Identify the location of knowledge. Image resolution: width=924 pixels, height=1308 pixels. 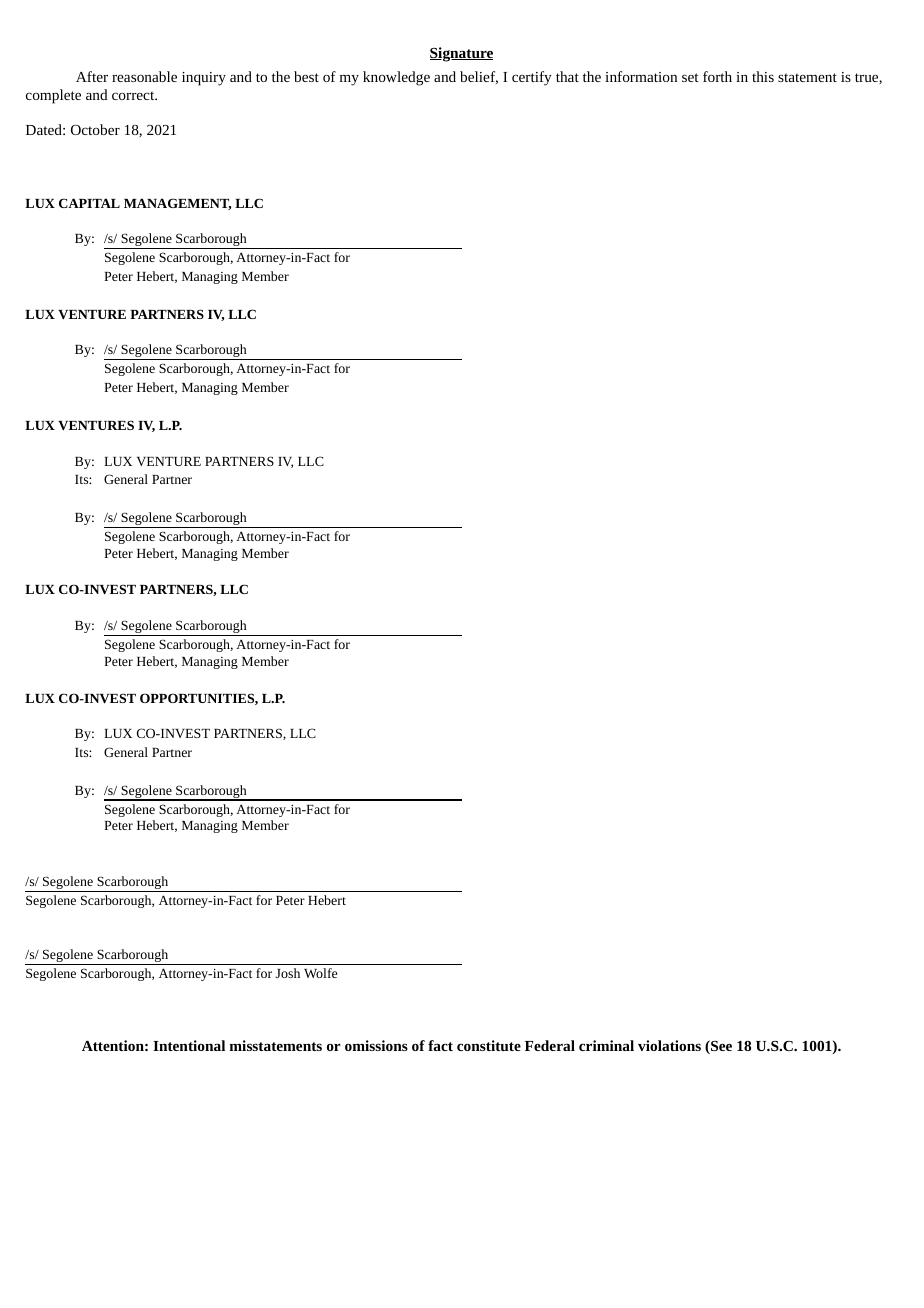
(396, 78).
